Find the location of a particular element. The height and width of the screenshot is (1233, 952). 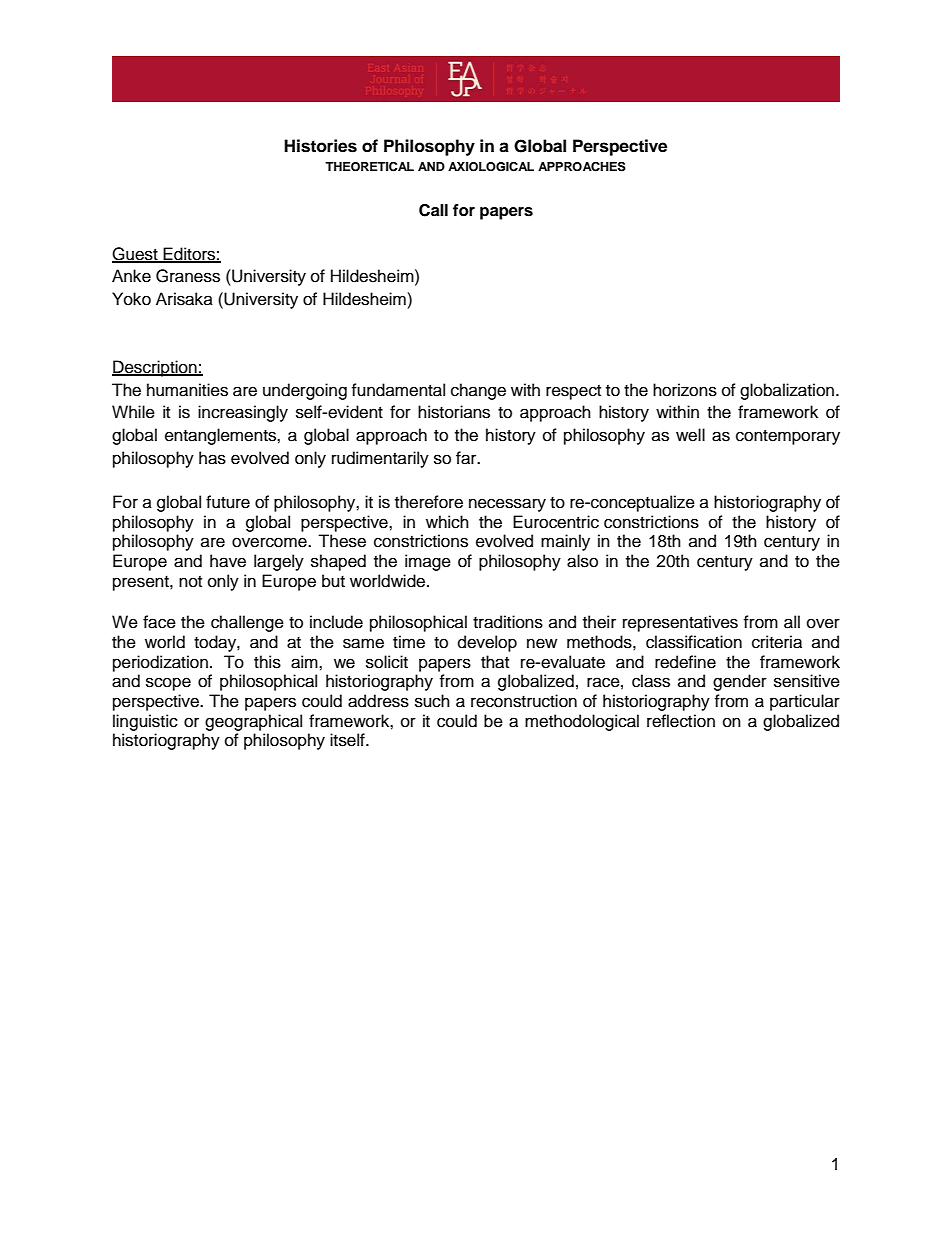

entanglements is located at coordinates (221, 436).
